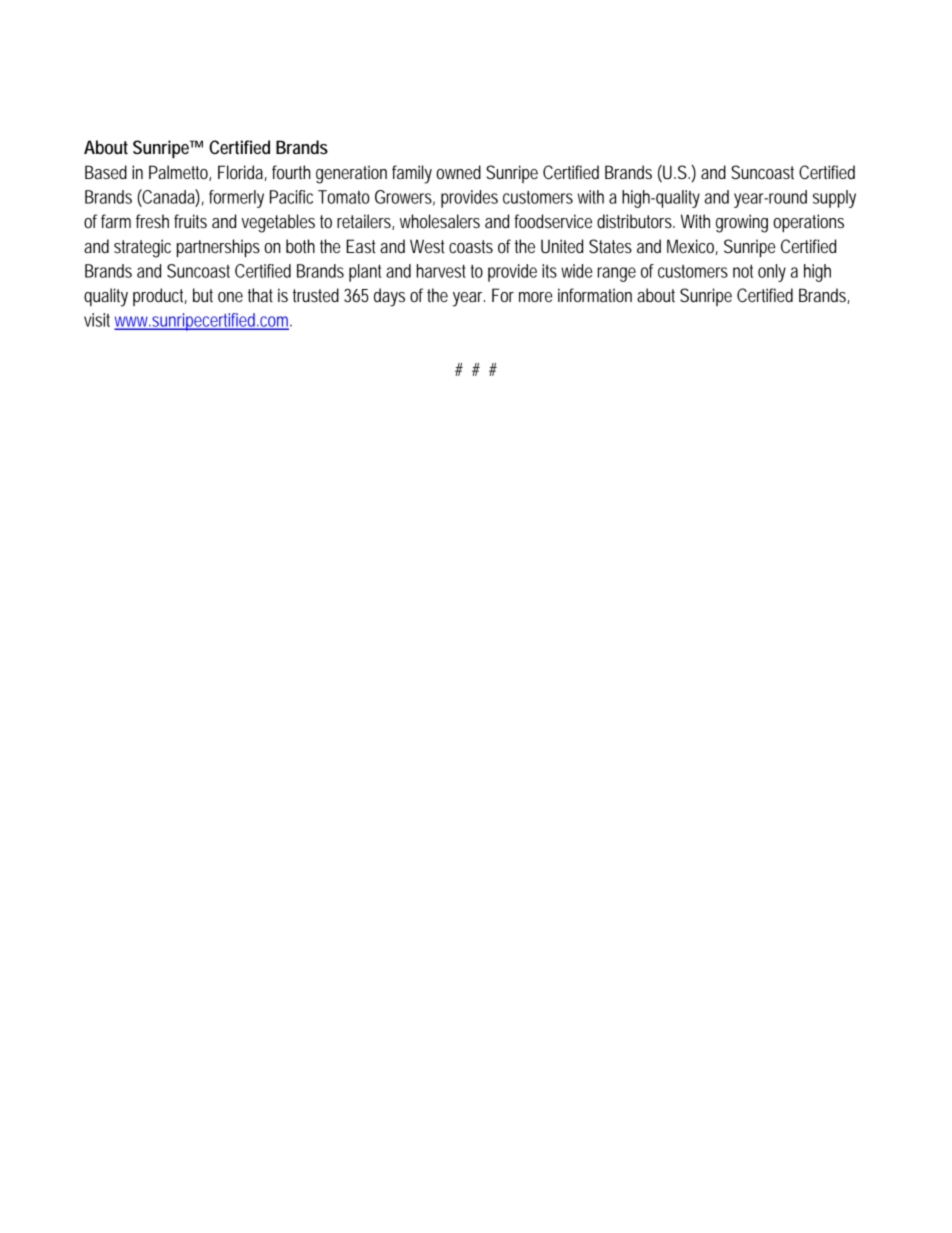  Describe the element at coordinates (595, 295) in the screenshot. I see `information` at that location.
